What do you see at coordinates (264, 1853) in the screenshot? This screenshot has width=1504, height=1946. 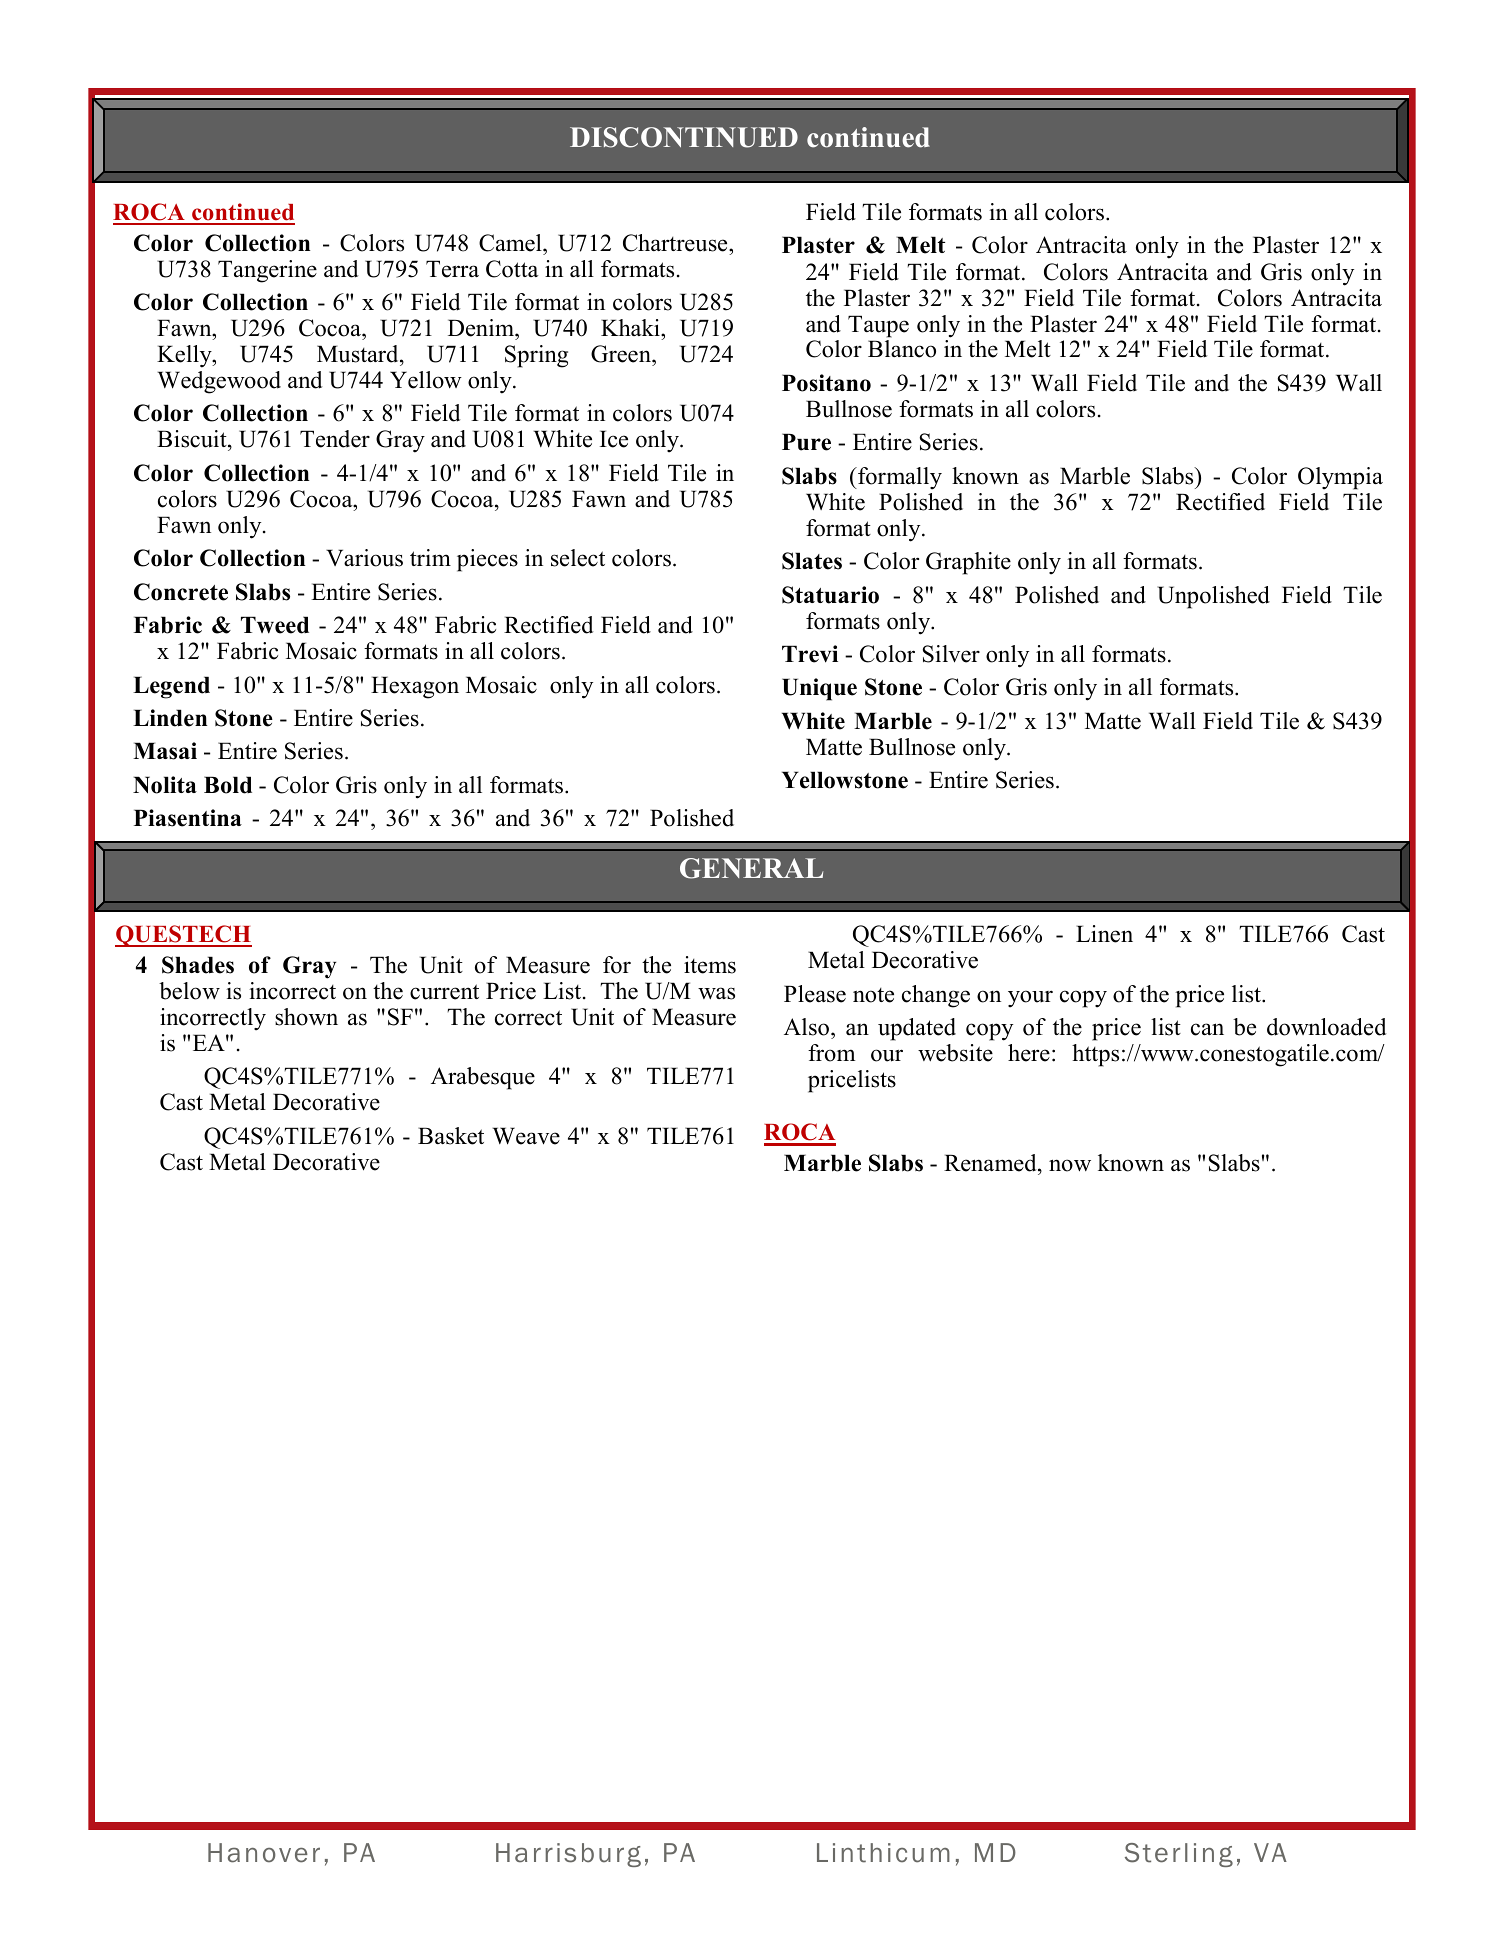 I see `Hanover` at bounding box center [264, 1853].
